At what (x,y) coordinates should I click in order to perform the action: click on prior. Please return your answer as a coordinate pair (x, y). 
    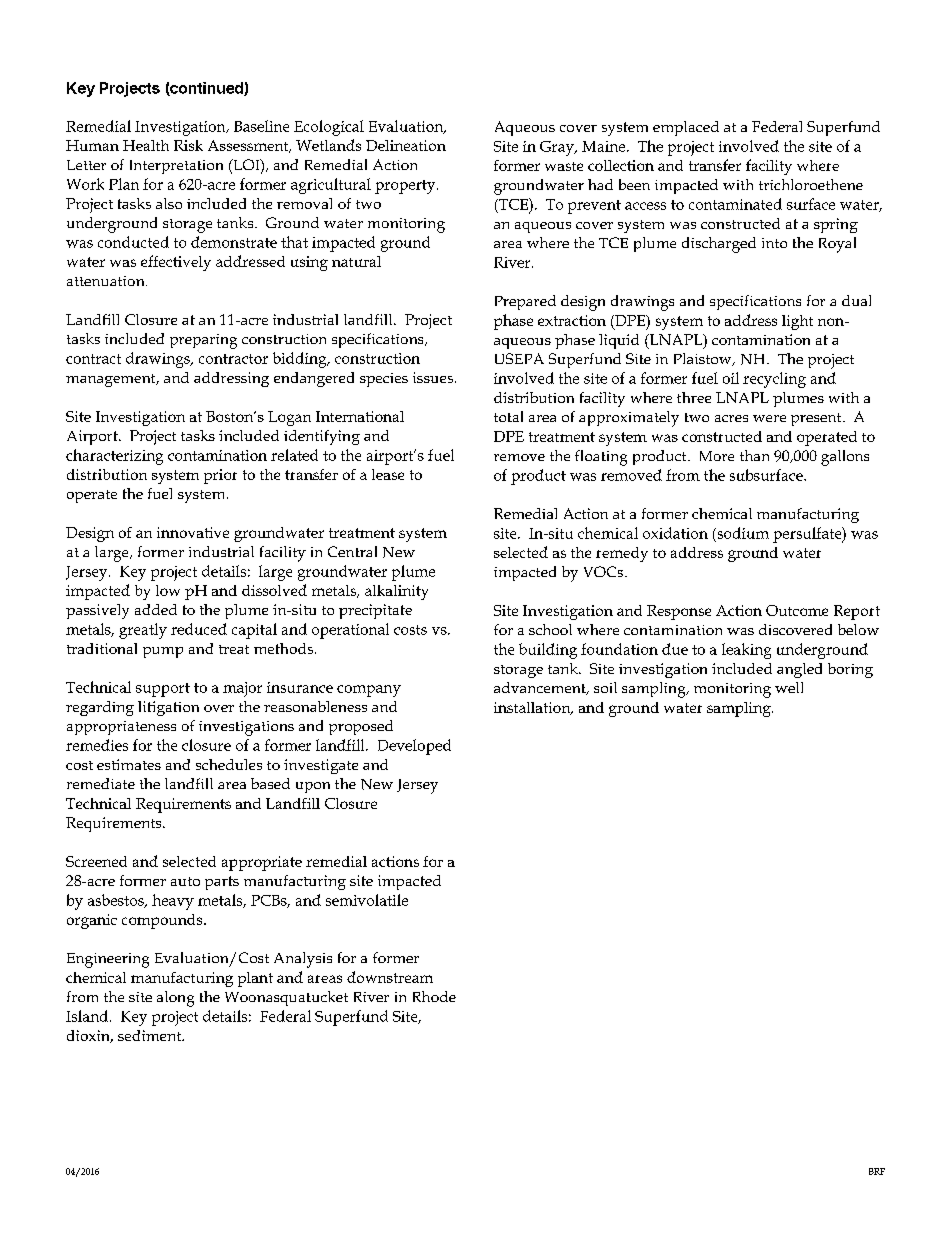
    Looking at the image, I should click on (220, 476).
